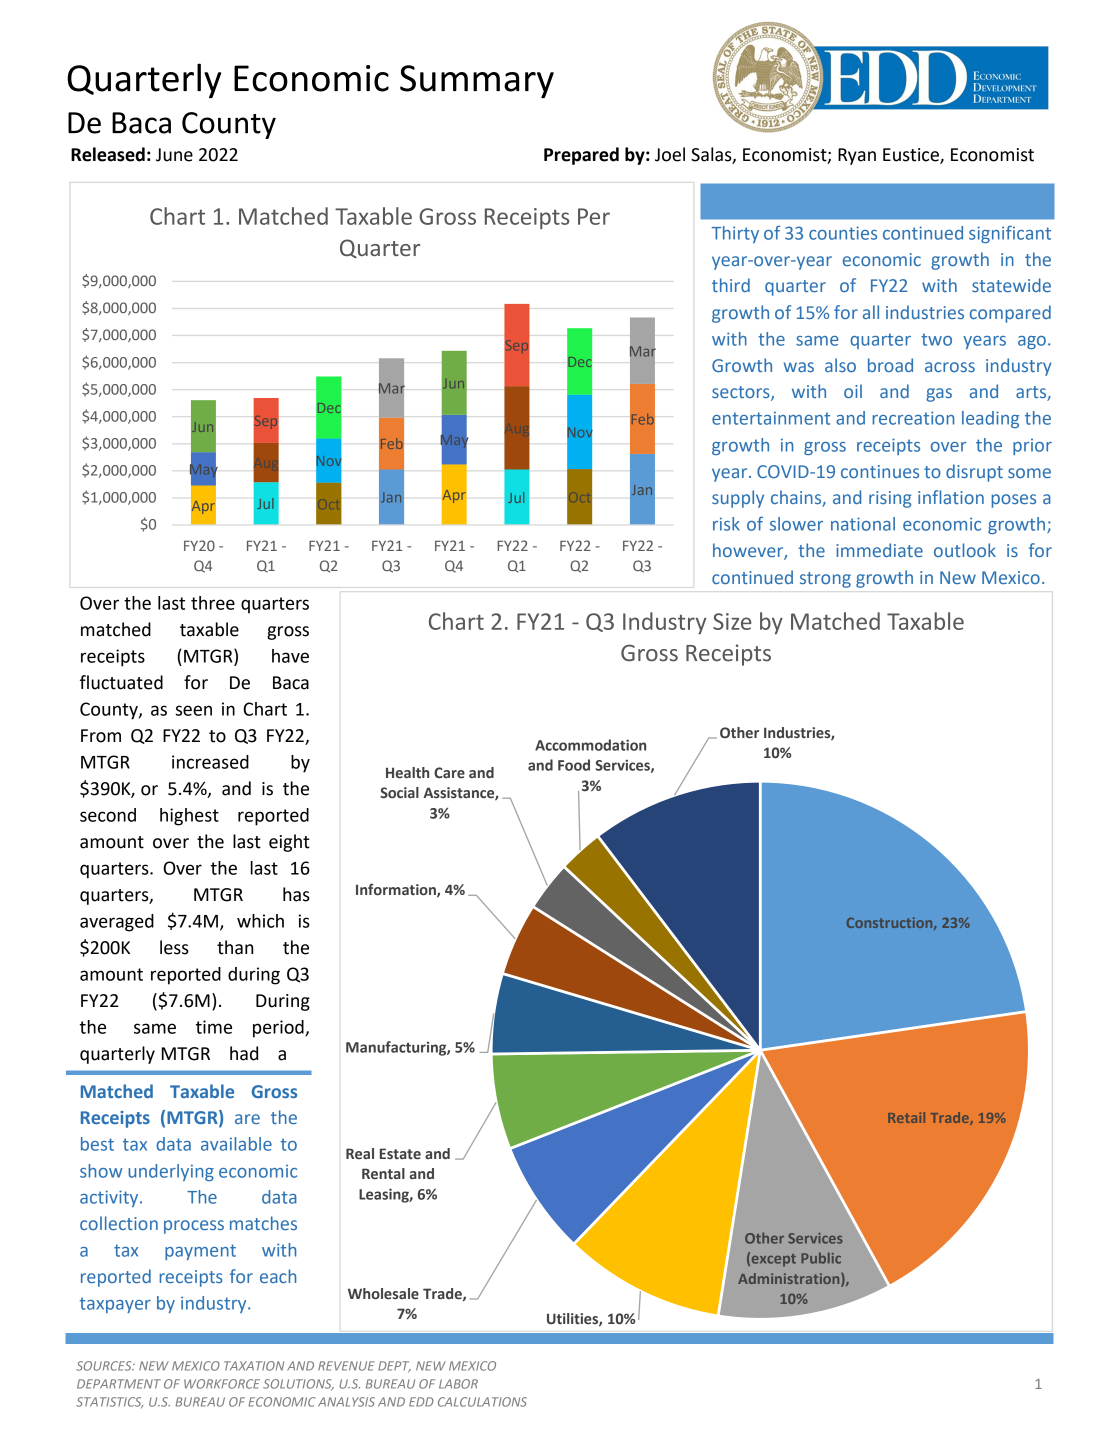  What do you see at coordinates (482, 1402) in the document?
I see `CALCULATIONS` at bounding box center [482, 1402].
